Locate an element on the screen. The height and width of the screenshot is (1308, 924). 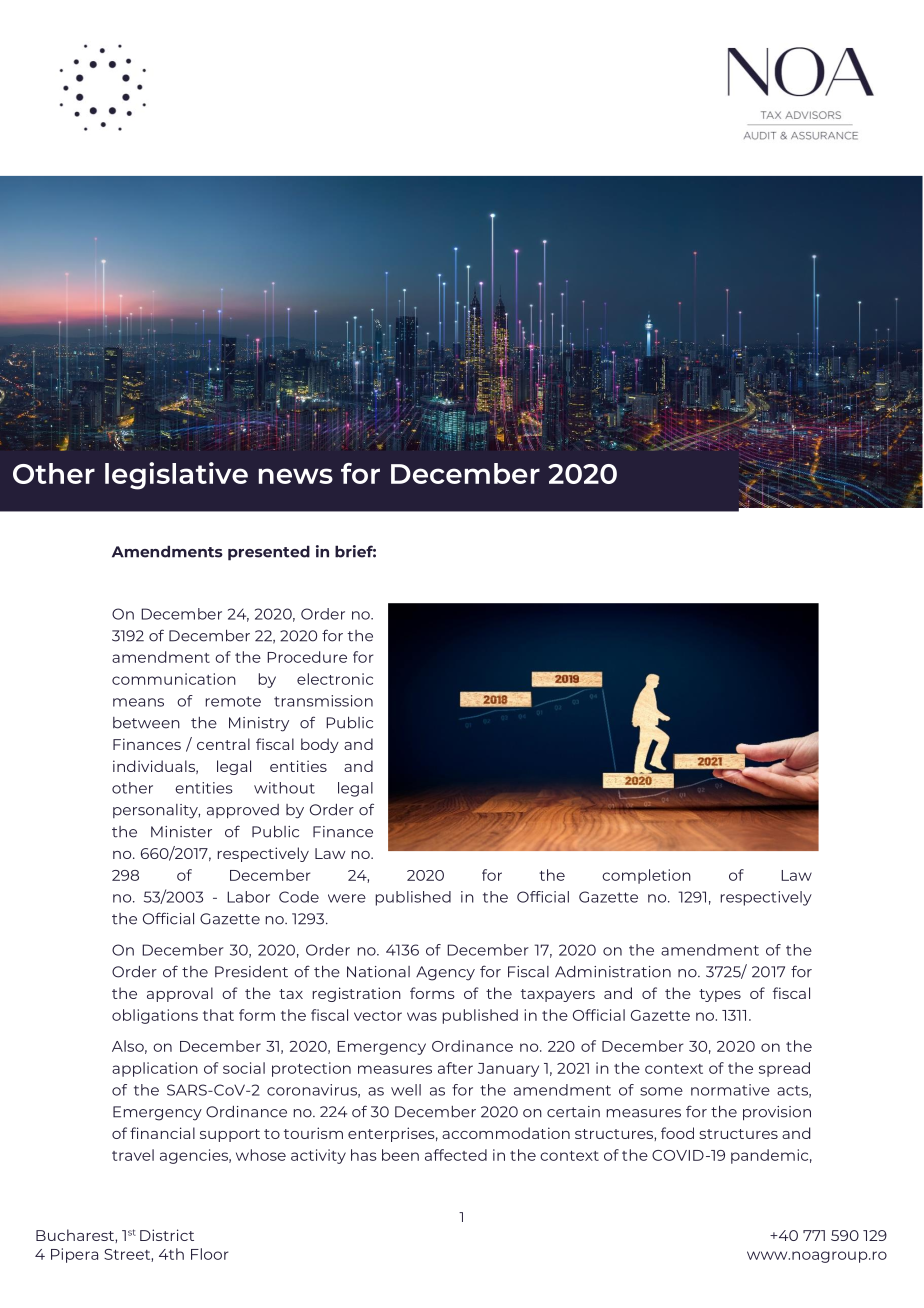
completion is located at coordinates (646, 876).
